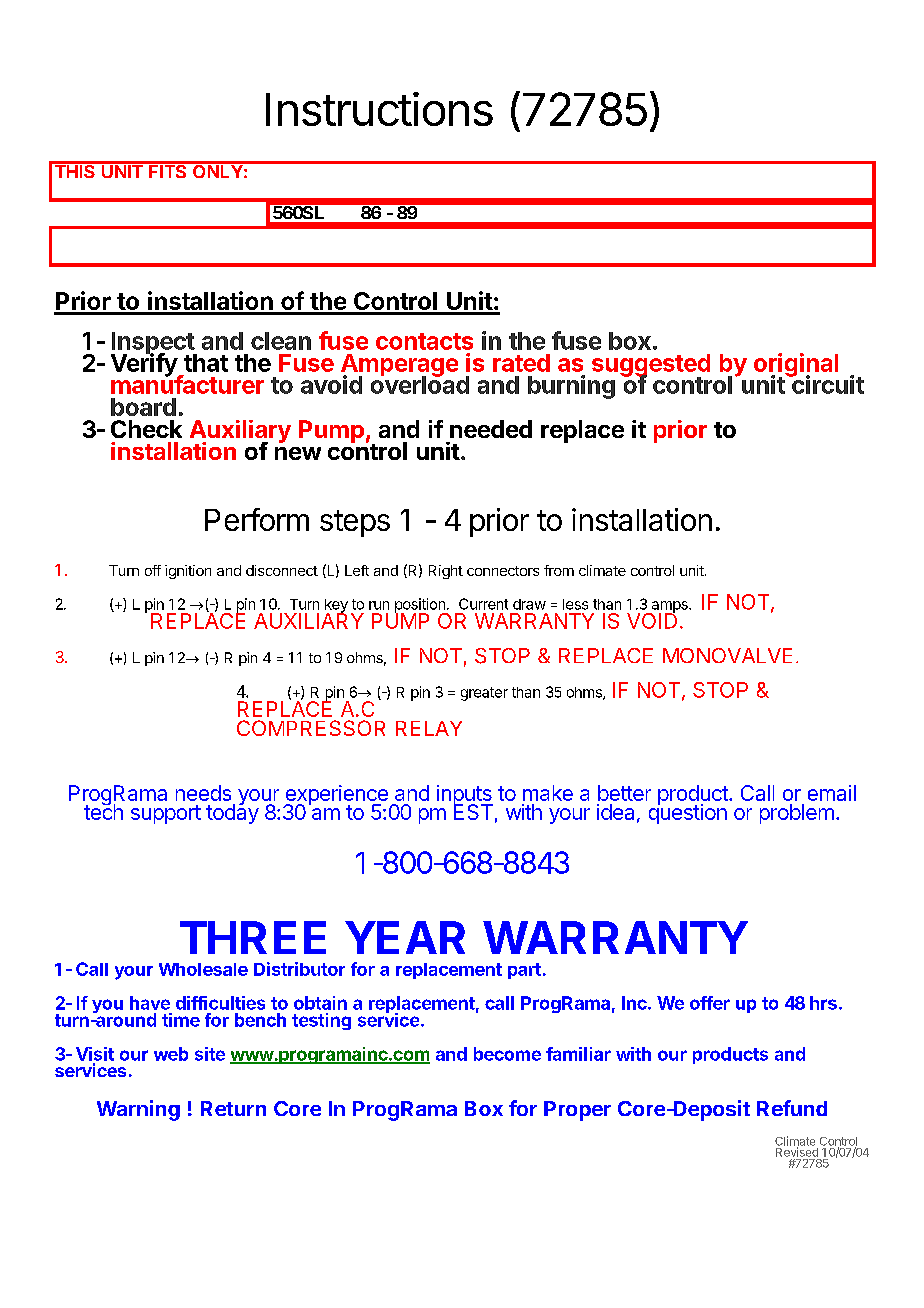 This screenshot has width=924, height=1308. What do you see at coordinates (507, 1054) in the screenshot?
I see `become` at bounding box center [507, 1054].
